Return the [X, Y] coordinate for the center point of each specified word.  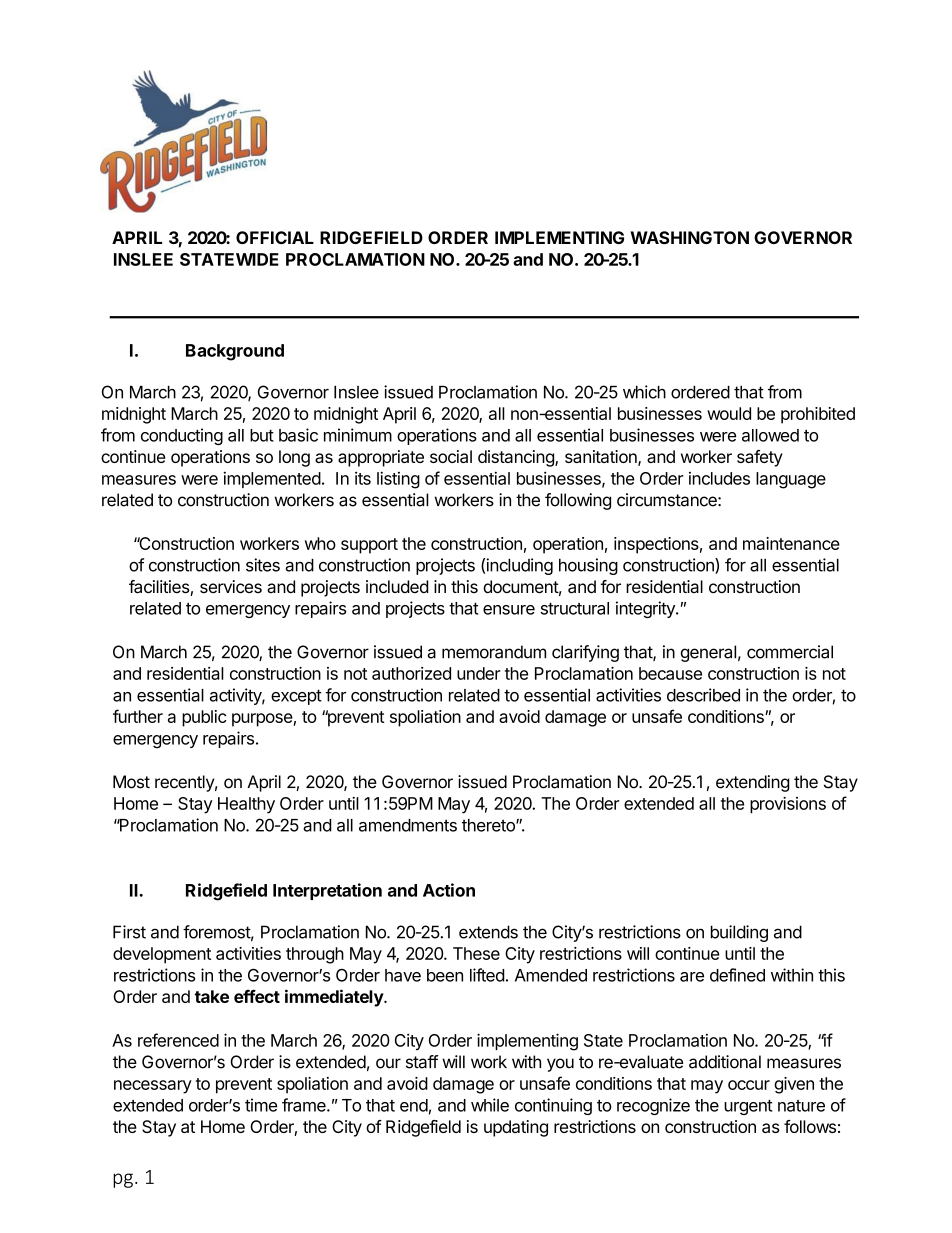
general [708, 653]
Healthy [246, 805]
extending [753, 783]
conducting [182, 436]
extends [488, 932]
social [451, 456]
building [739, 933]
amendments [408, 825]
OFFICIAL [275, 237]
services [231, 586]
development [162, 955]
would [729, 413]
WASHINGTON [689, 237]
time [261, 1105]
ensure [509, 610]
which [644, 392]
